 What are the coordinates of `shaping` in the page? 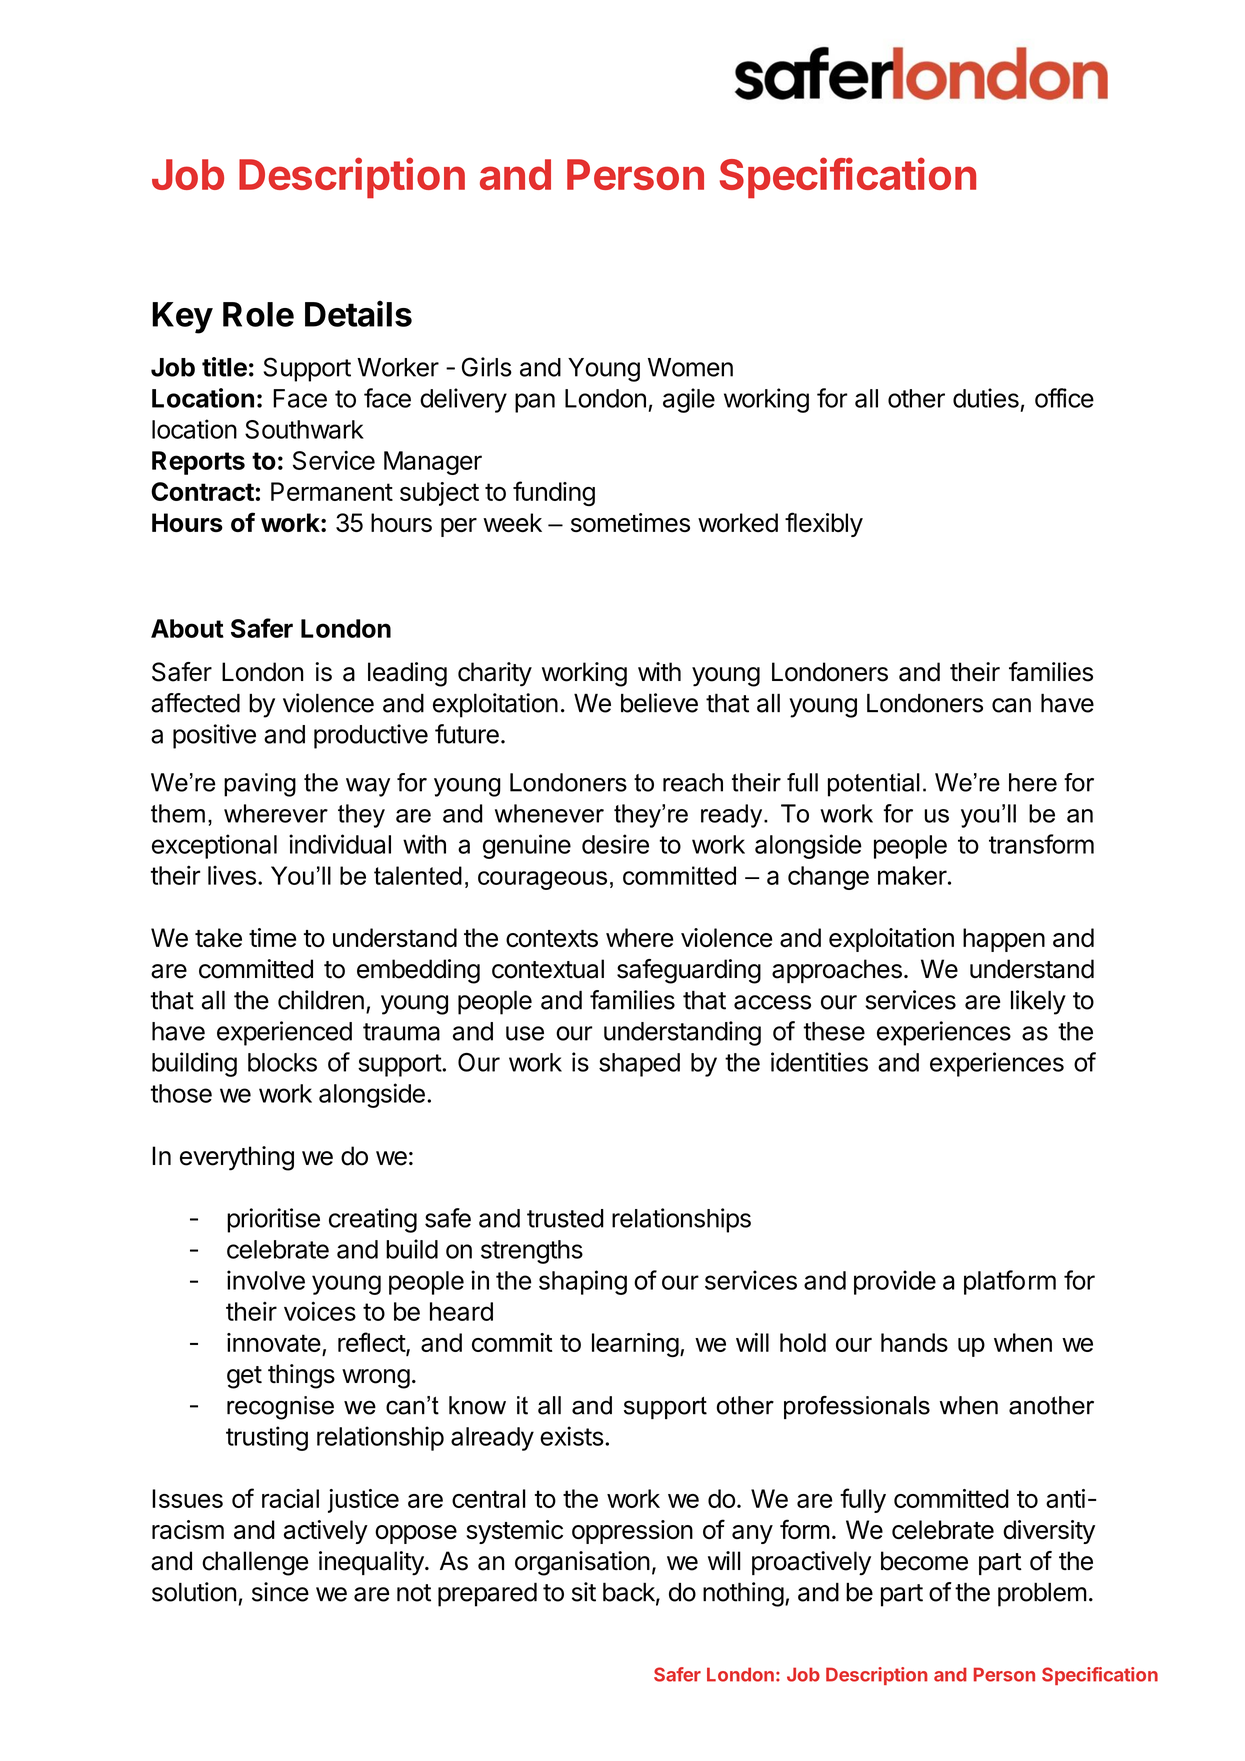 It's located at (583, 1282).
